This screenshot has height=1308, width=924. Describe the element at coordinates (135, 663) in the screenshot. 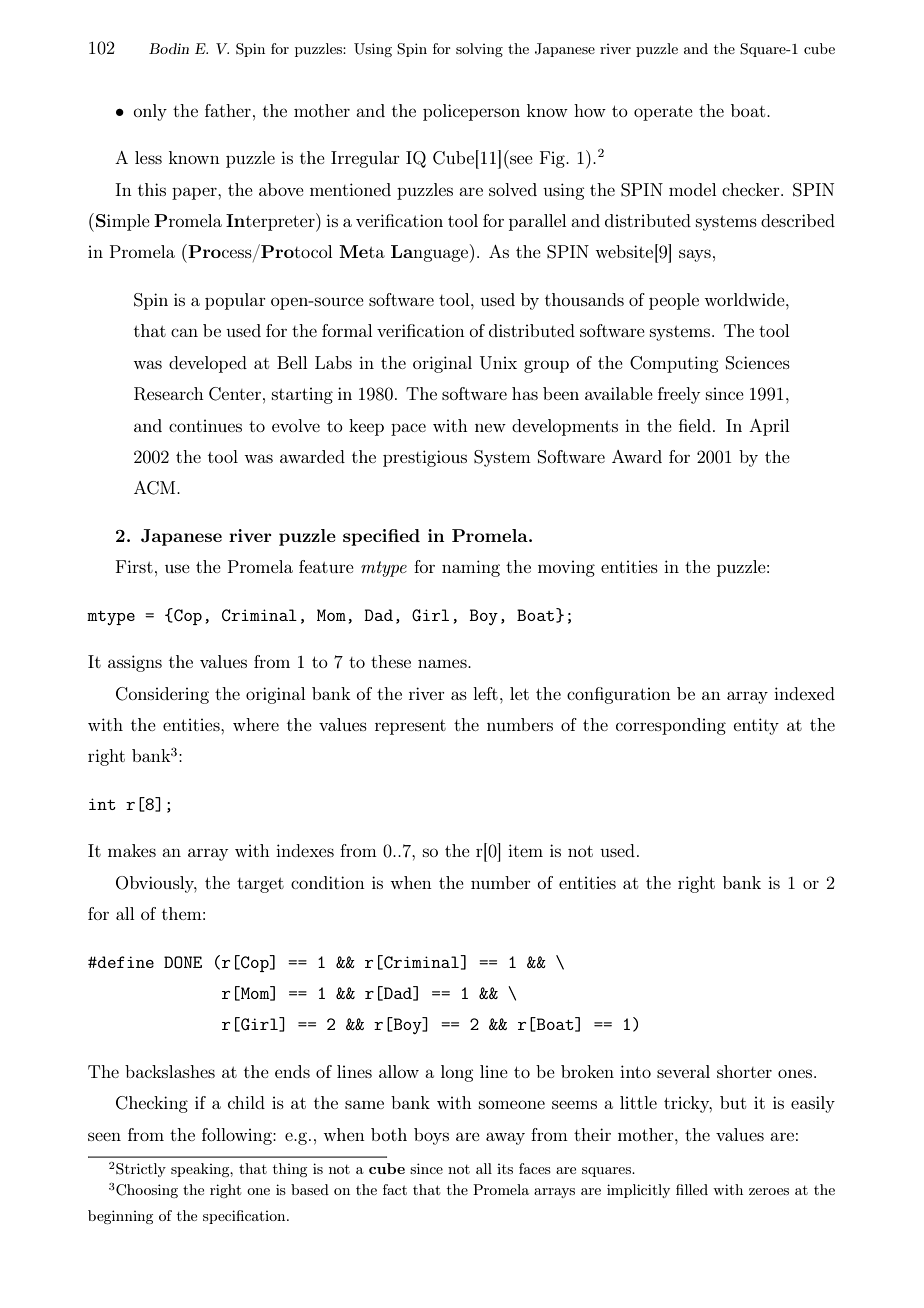

I see `assigns` at that location.
